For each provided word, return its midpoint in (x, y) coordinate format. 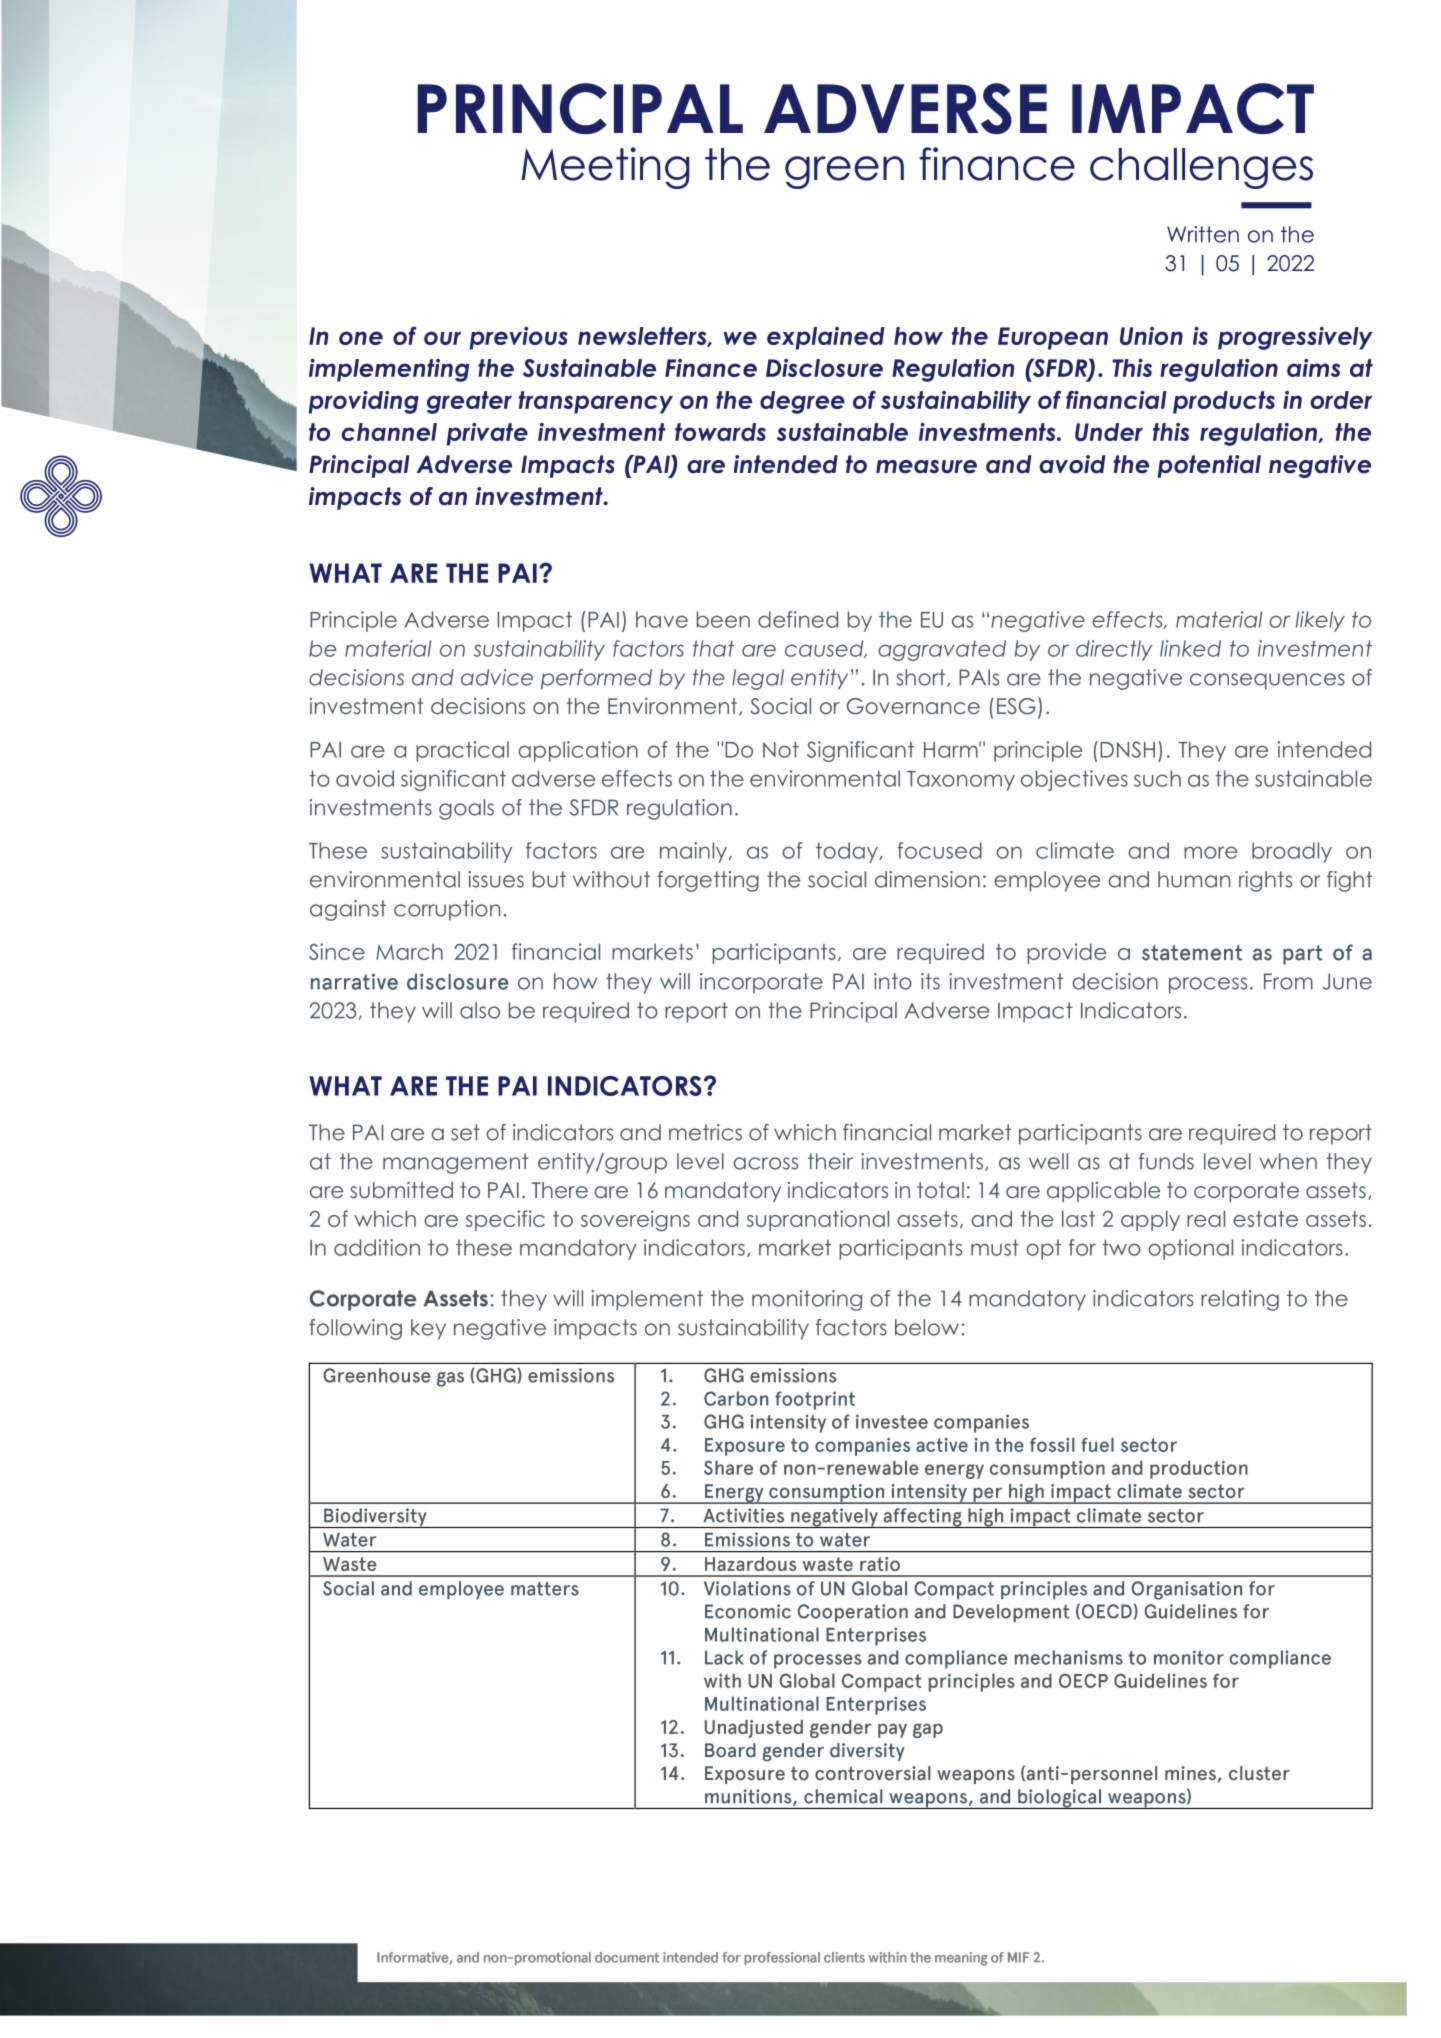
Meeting (605, 168)
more (1210, 852)
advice (497, 677)
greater (469, 402)
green (844, 172)
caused (825, 649)
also (480, 1010)
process (1208, 985)
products (1224, 402)
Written (1203, 234)
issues (496, 879)
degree (802, 402)
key (428, 1329)
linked (1190, 648)
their (830, 1161)
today (848, 852)
